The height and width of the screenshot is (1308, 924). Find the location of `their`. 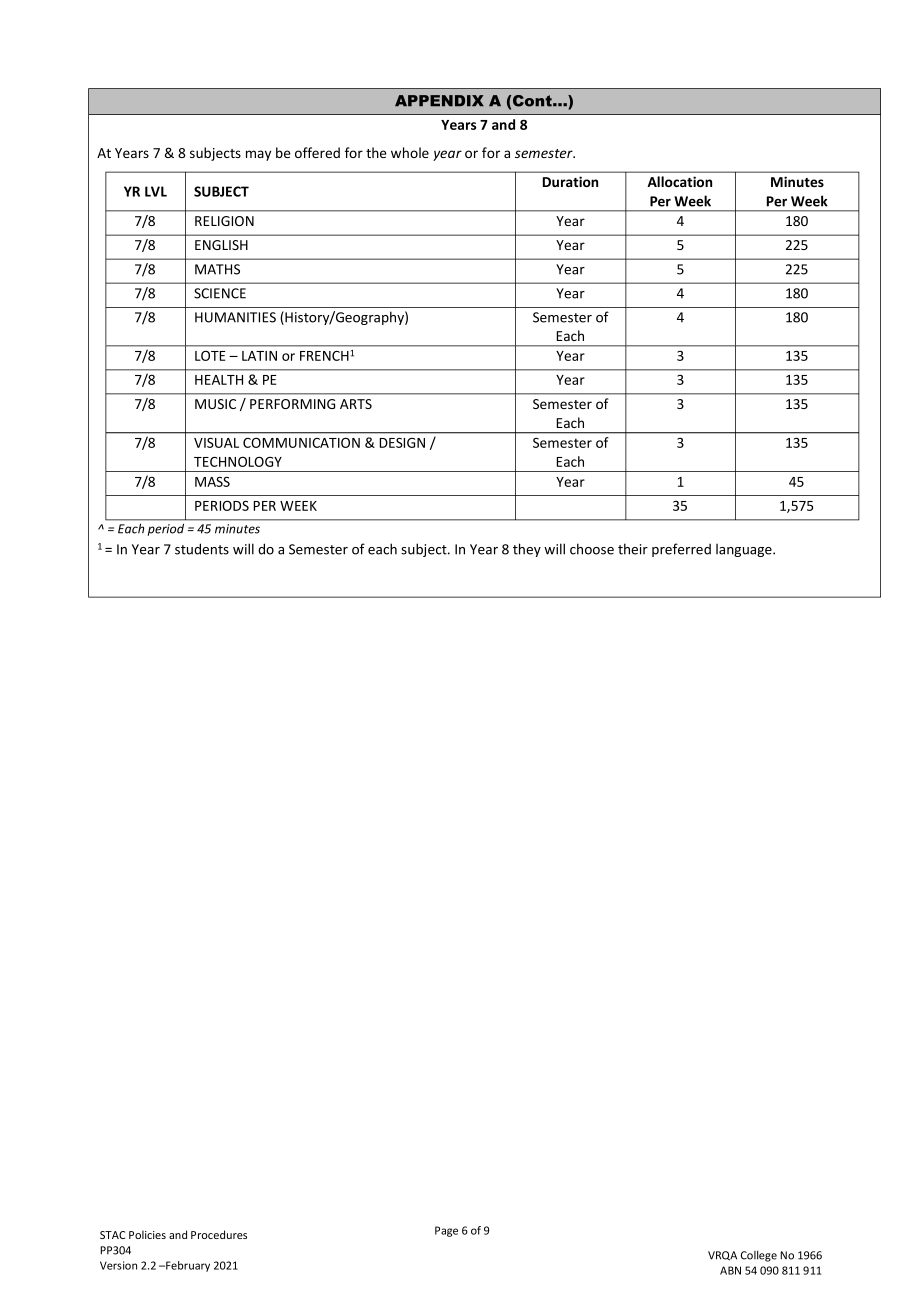

their is located at coordinates (633, 549).
